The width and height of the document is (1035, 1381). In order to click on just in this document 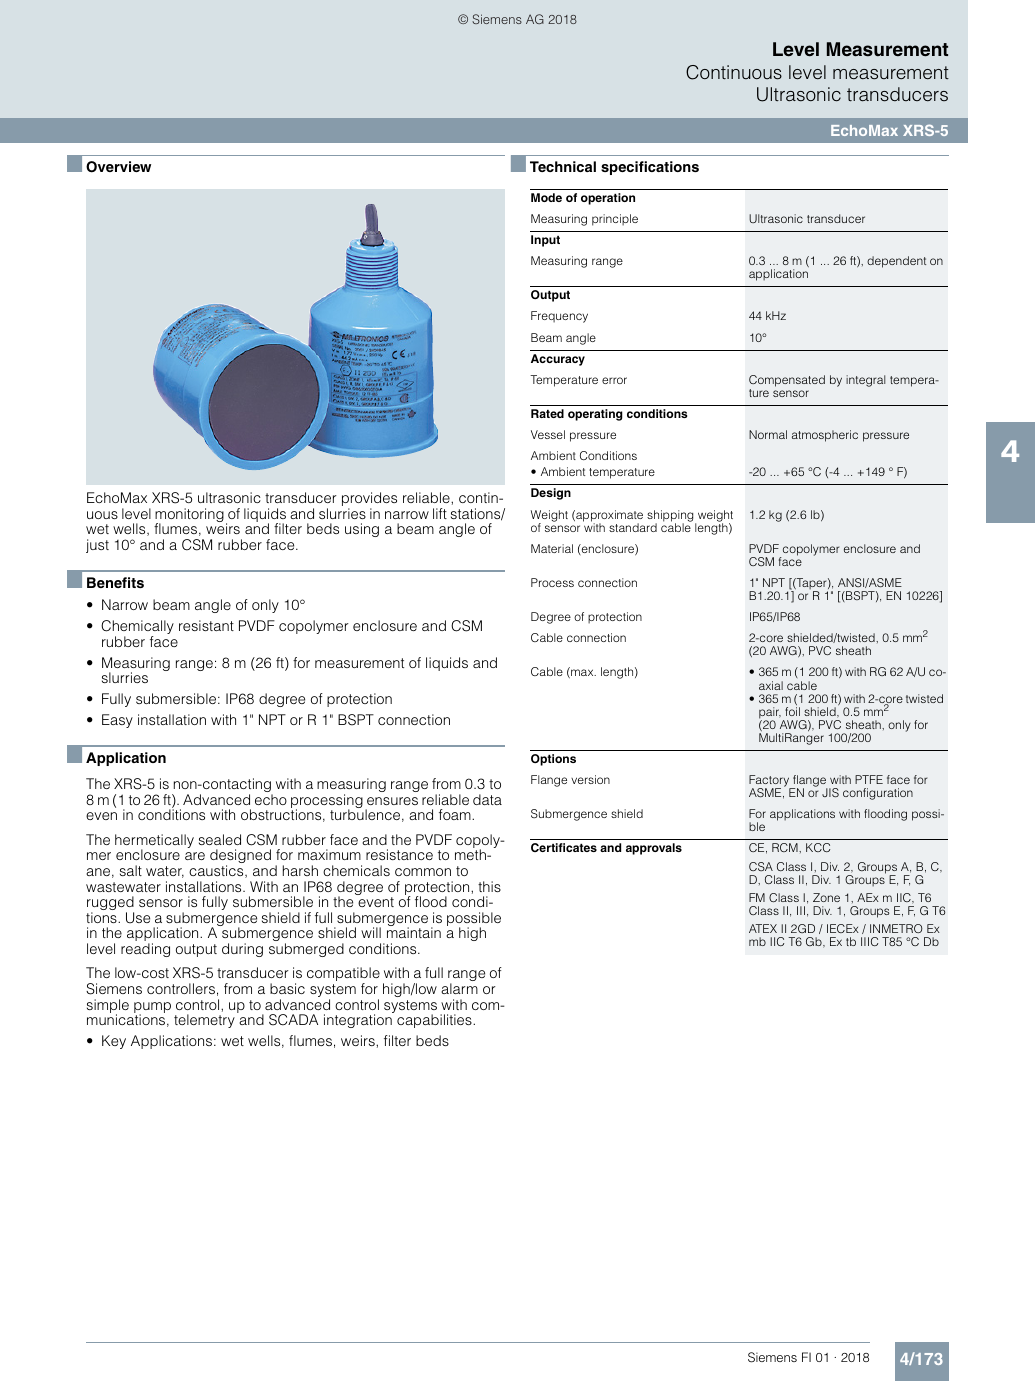, I will do `click(97, 546)`.
